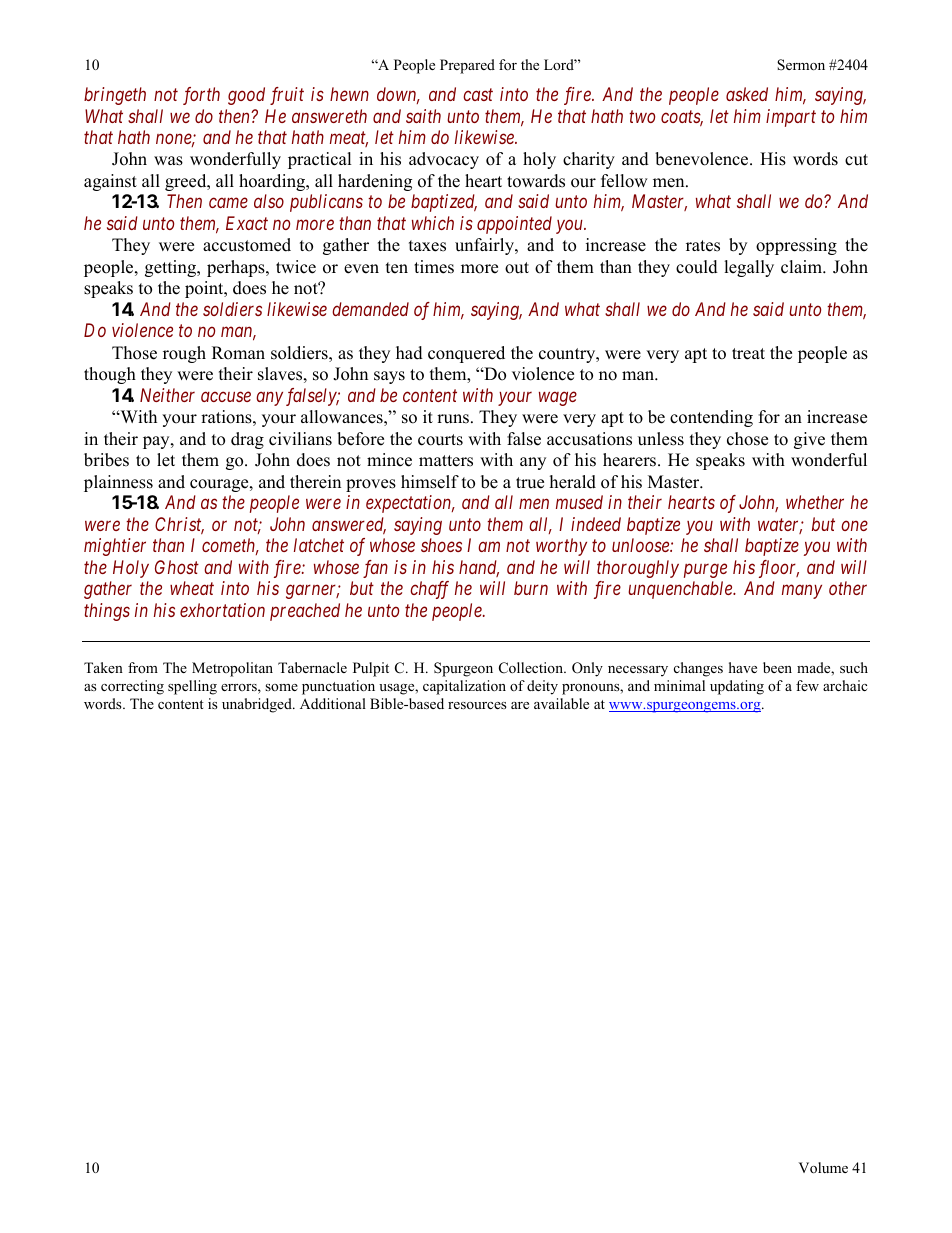  What do you see at coordinates (258, 705) in the page?
I see `unabridged` at bounding box center [258, 705].
